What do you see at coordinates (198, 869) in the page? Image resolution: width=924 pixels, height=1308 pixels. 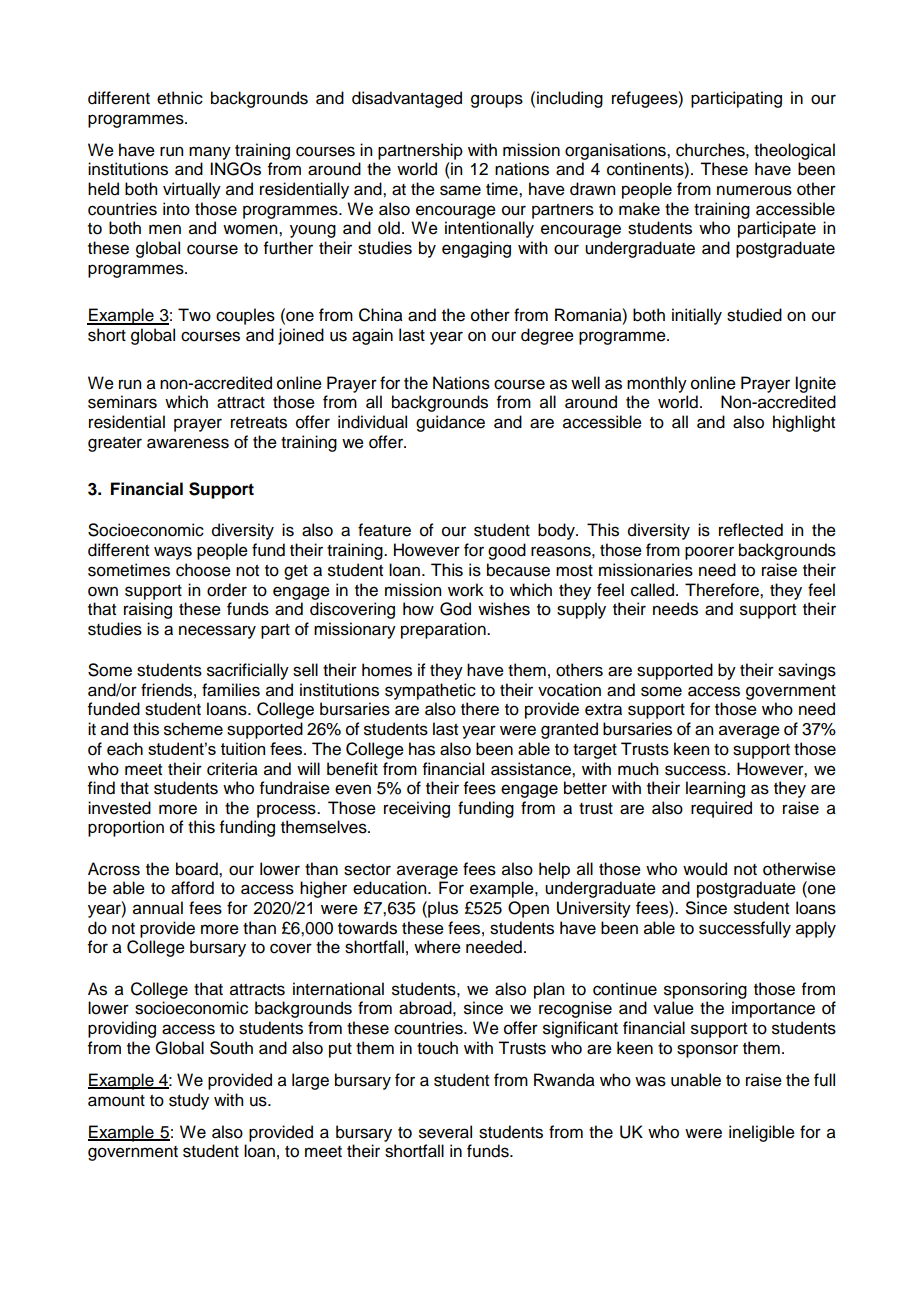 I see `board` at bounding box center [198, 869].
